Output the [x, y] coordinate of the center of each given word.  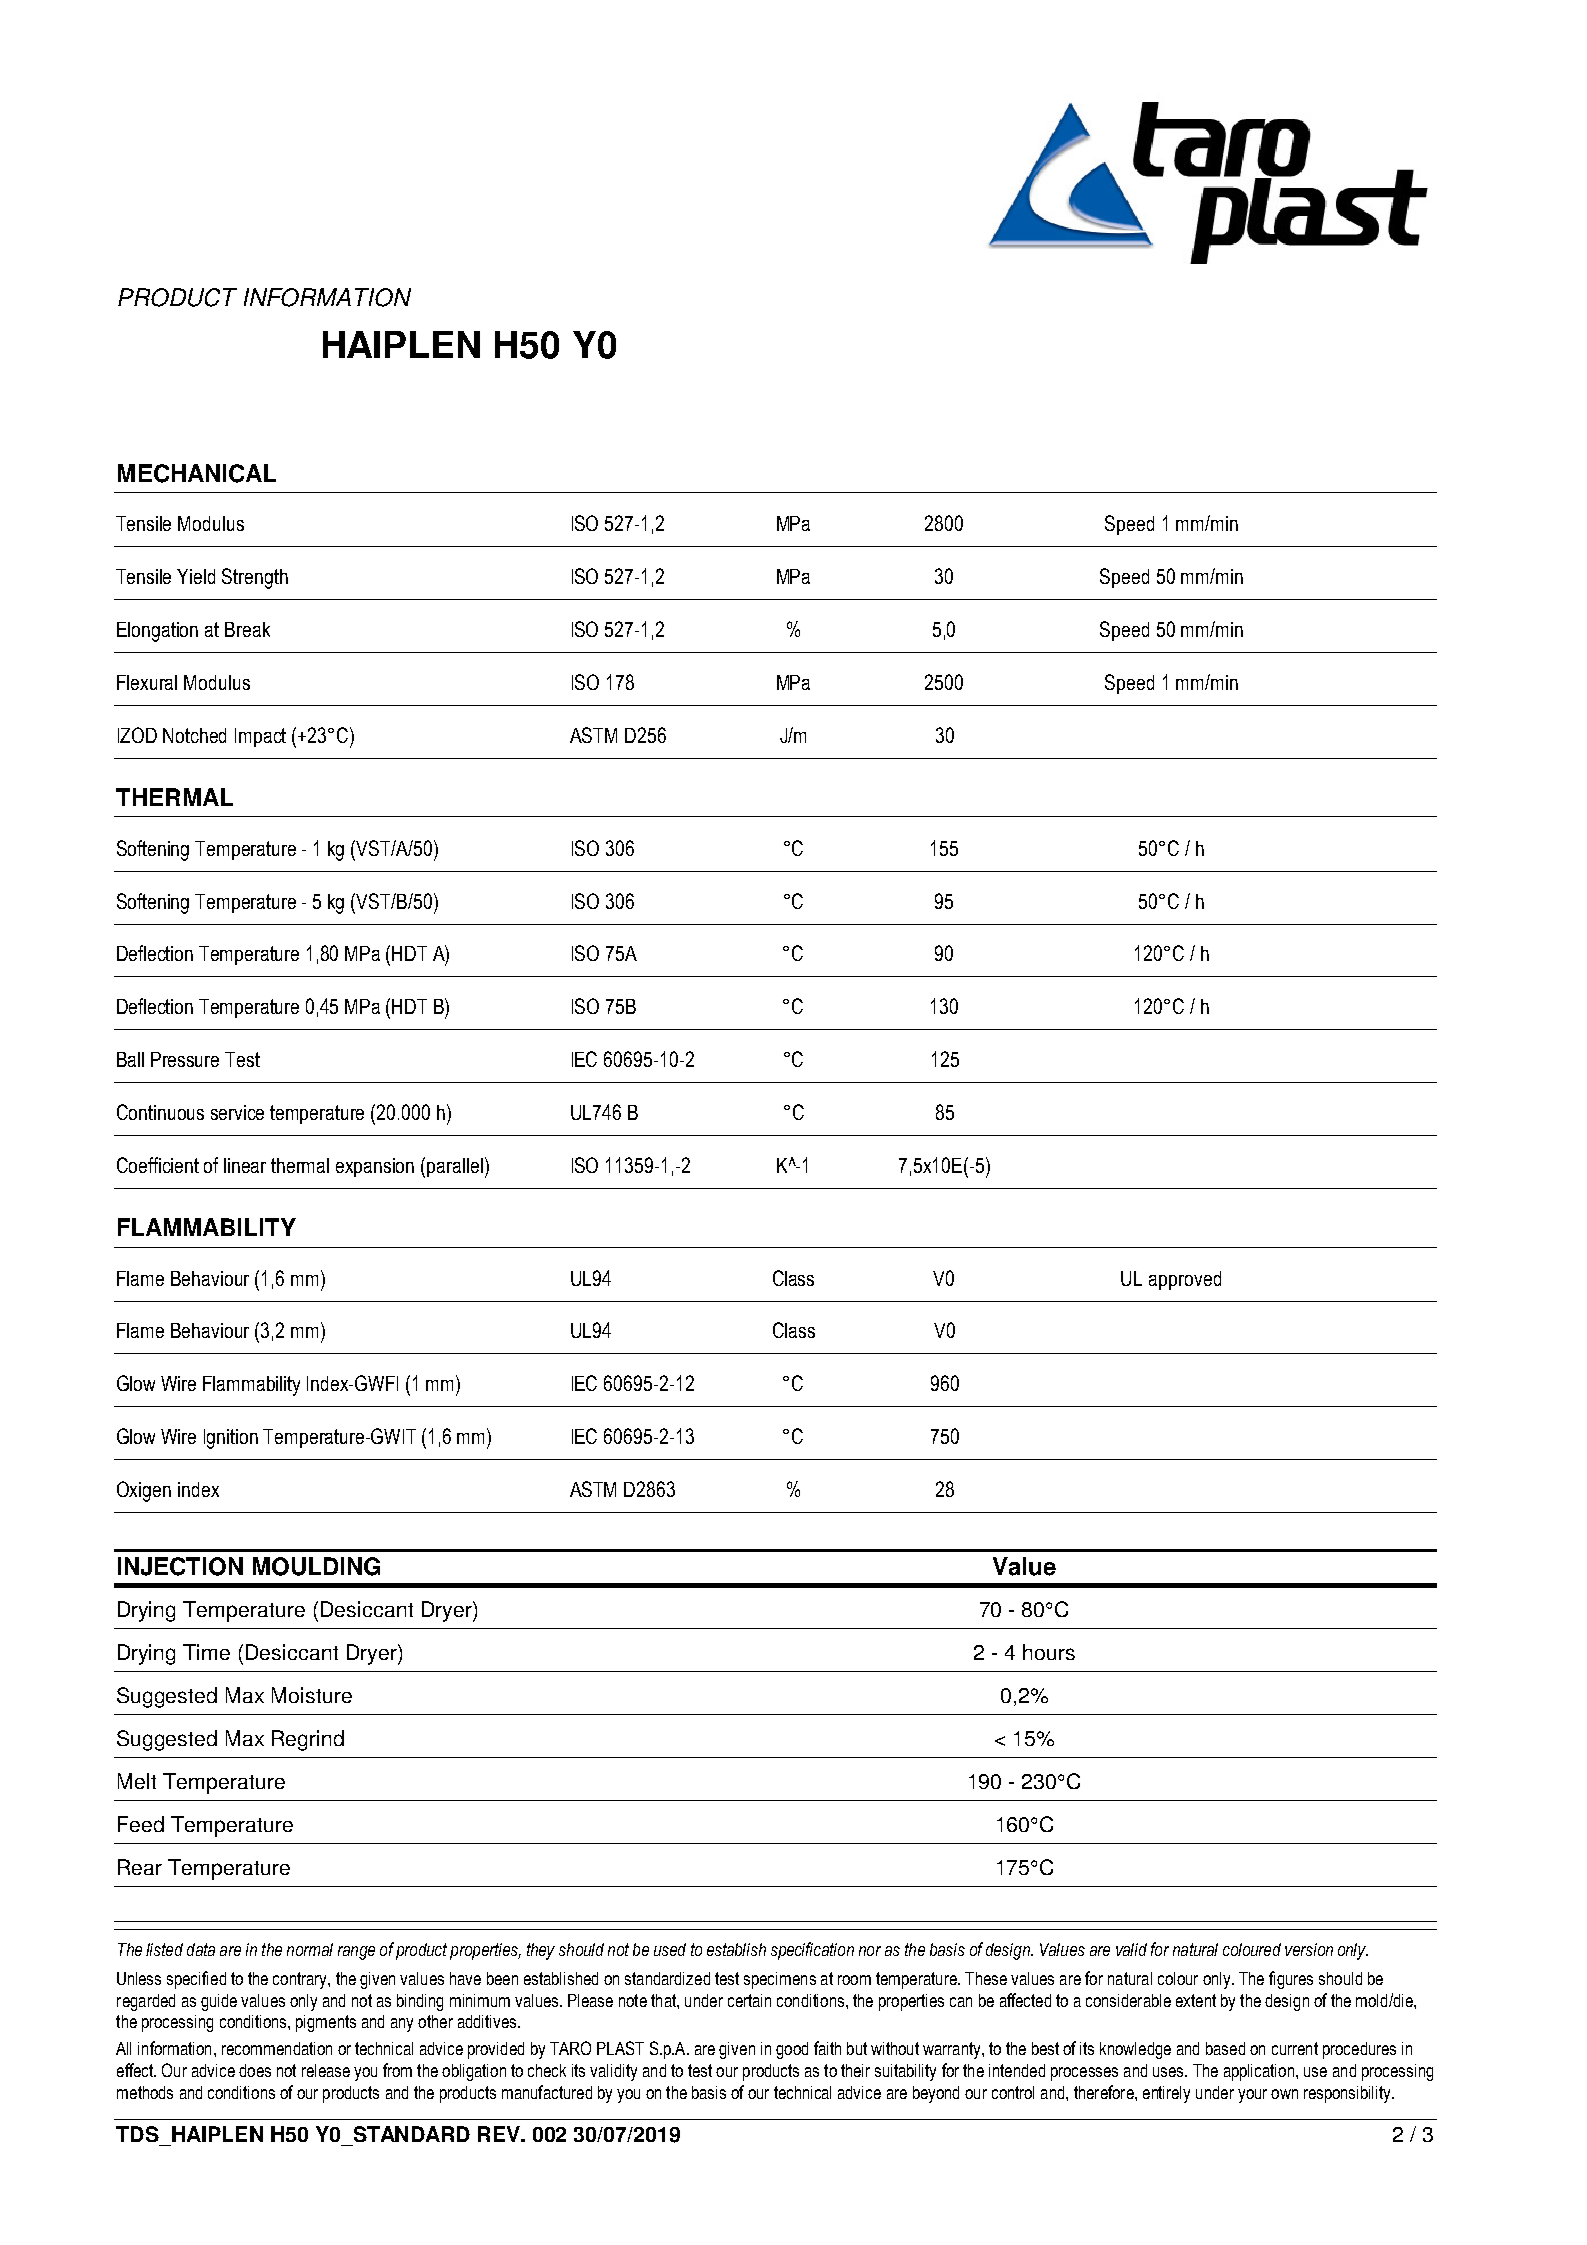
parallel [455, 1167]
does [255, 2070]
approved [1185, 1280]
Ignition [231, 1439]
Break [247, 629]
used [670, 1949]
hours [1049, 1652]
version [1309, 1949]
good [792, 2050]
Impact [260, 737]
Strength [255, 578]
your [1252, 2096]
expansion [375, 1167]
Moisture [312, 1695]
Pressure [185, 1059]
